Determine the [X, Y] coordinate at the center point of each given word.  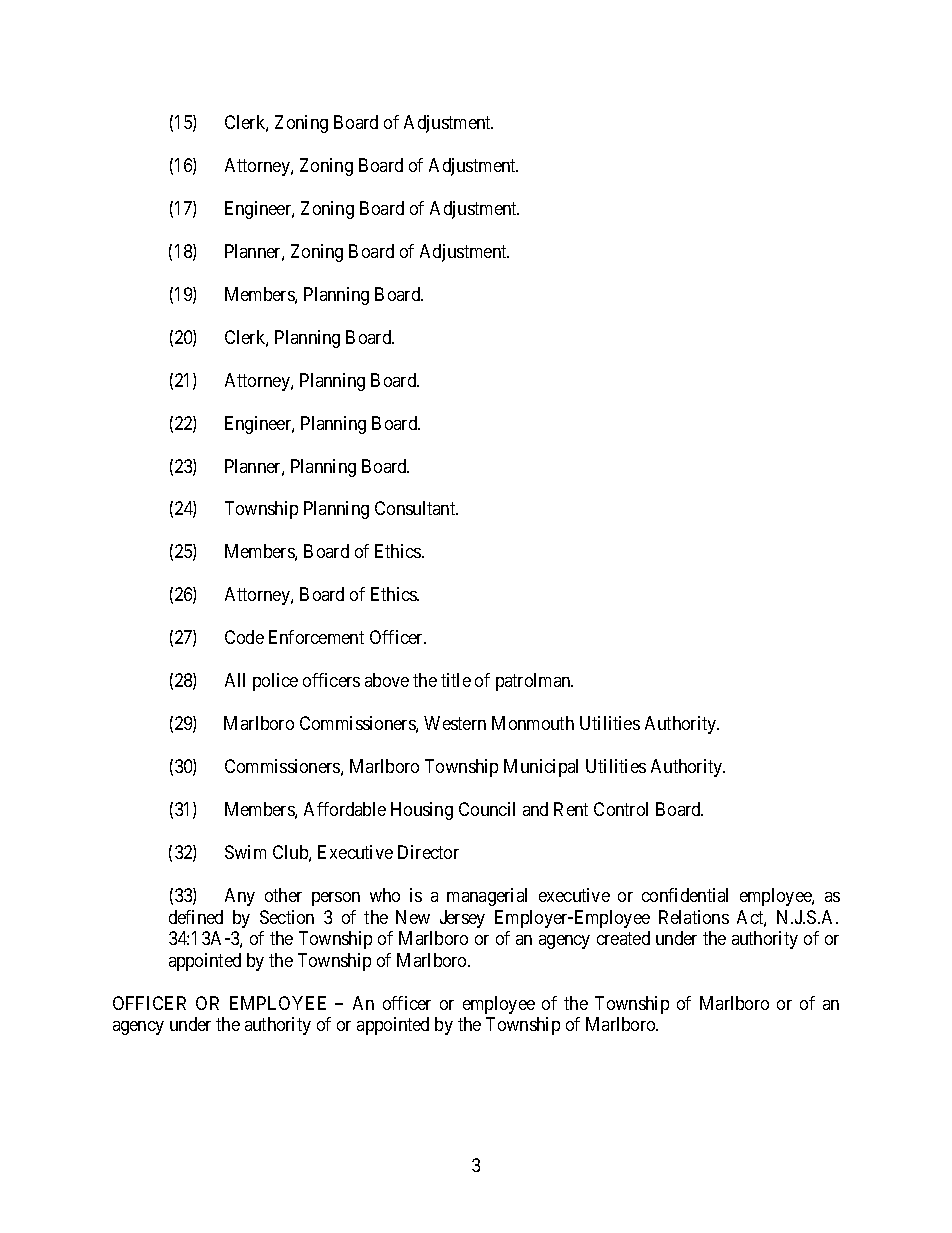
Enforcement [316, 637]
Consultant [416, 508]
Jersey [462, 919]
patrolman [534, 682]
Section [287, 917]
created [623, 938]
